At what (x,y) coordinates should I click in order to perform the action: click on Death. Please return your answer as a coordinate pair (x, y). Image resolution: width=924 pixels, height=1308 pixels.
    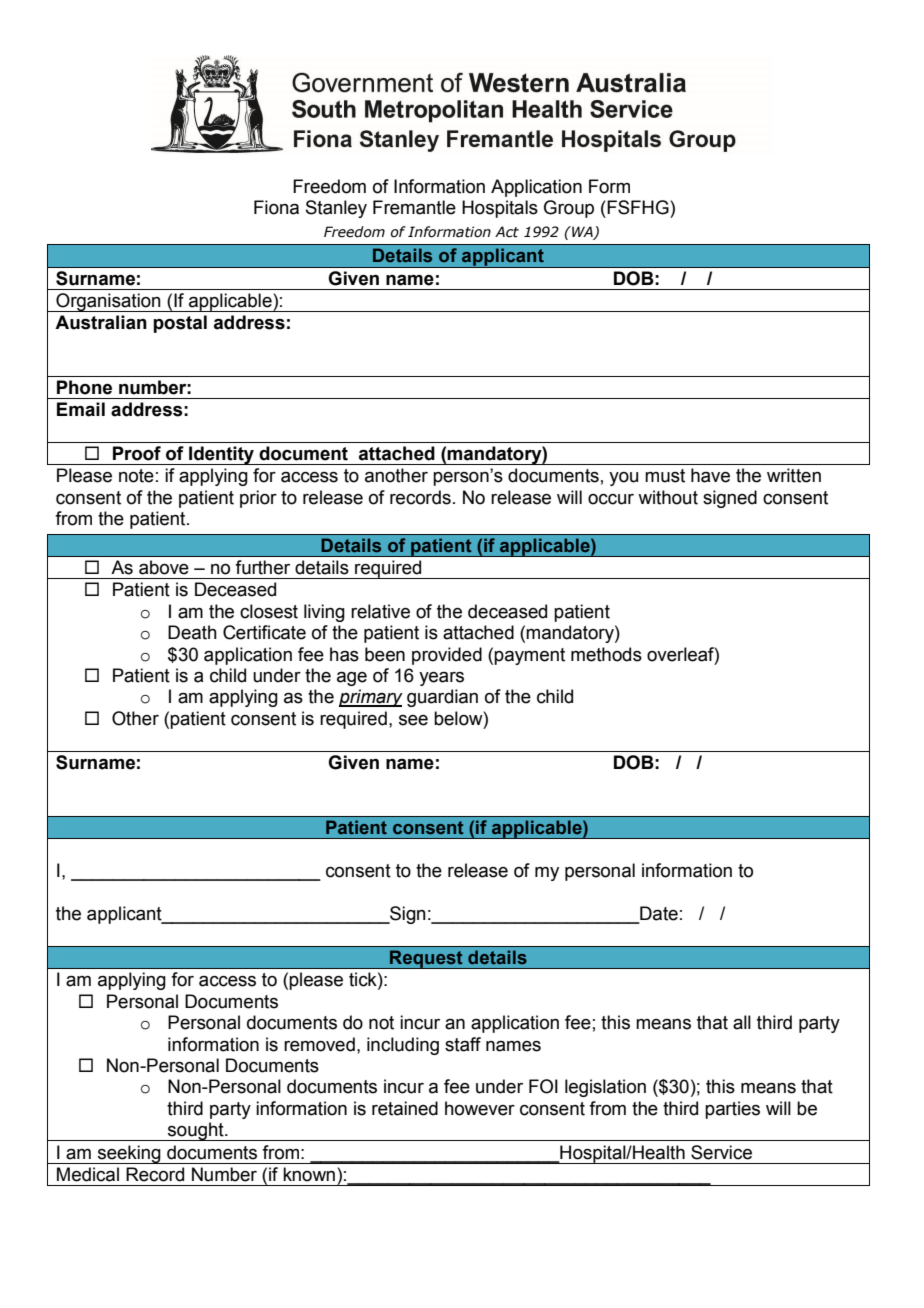
    Looking at the image, I should click on (192, 632).
